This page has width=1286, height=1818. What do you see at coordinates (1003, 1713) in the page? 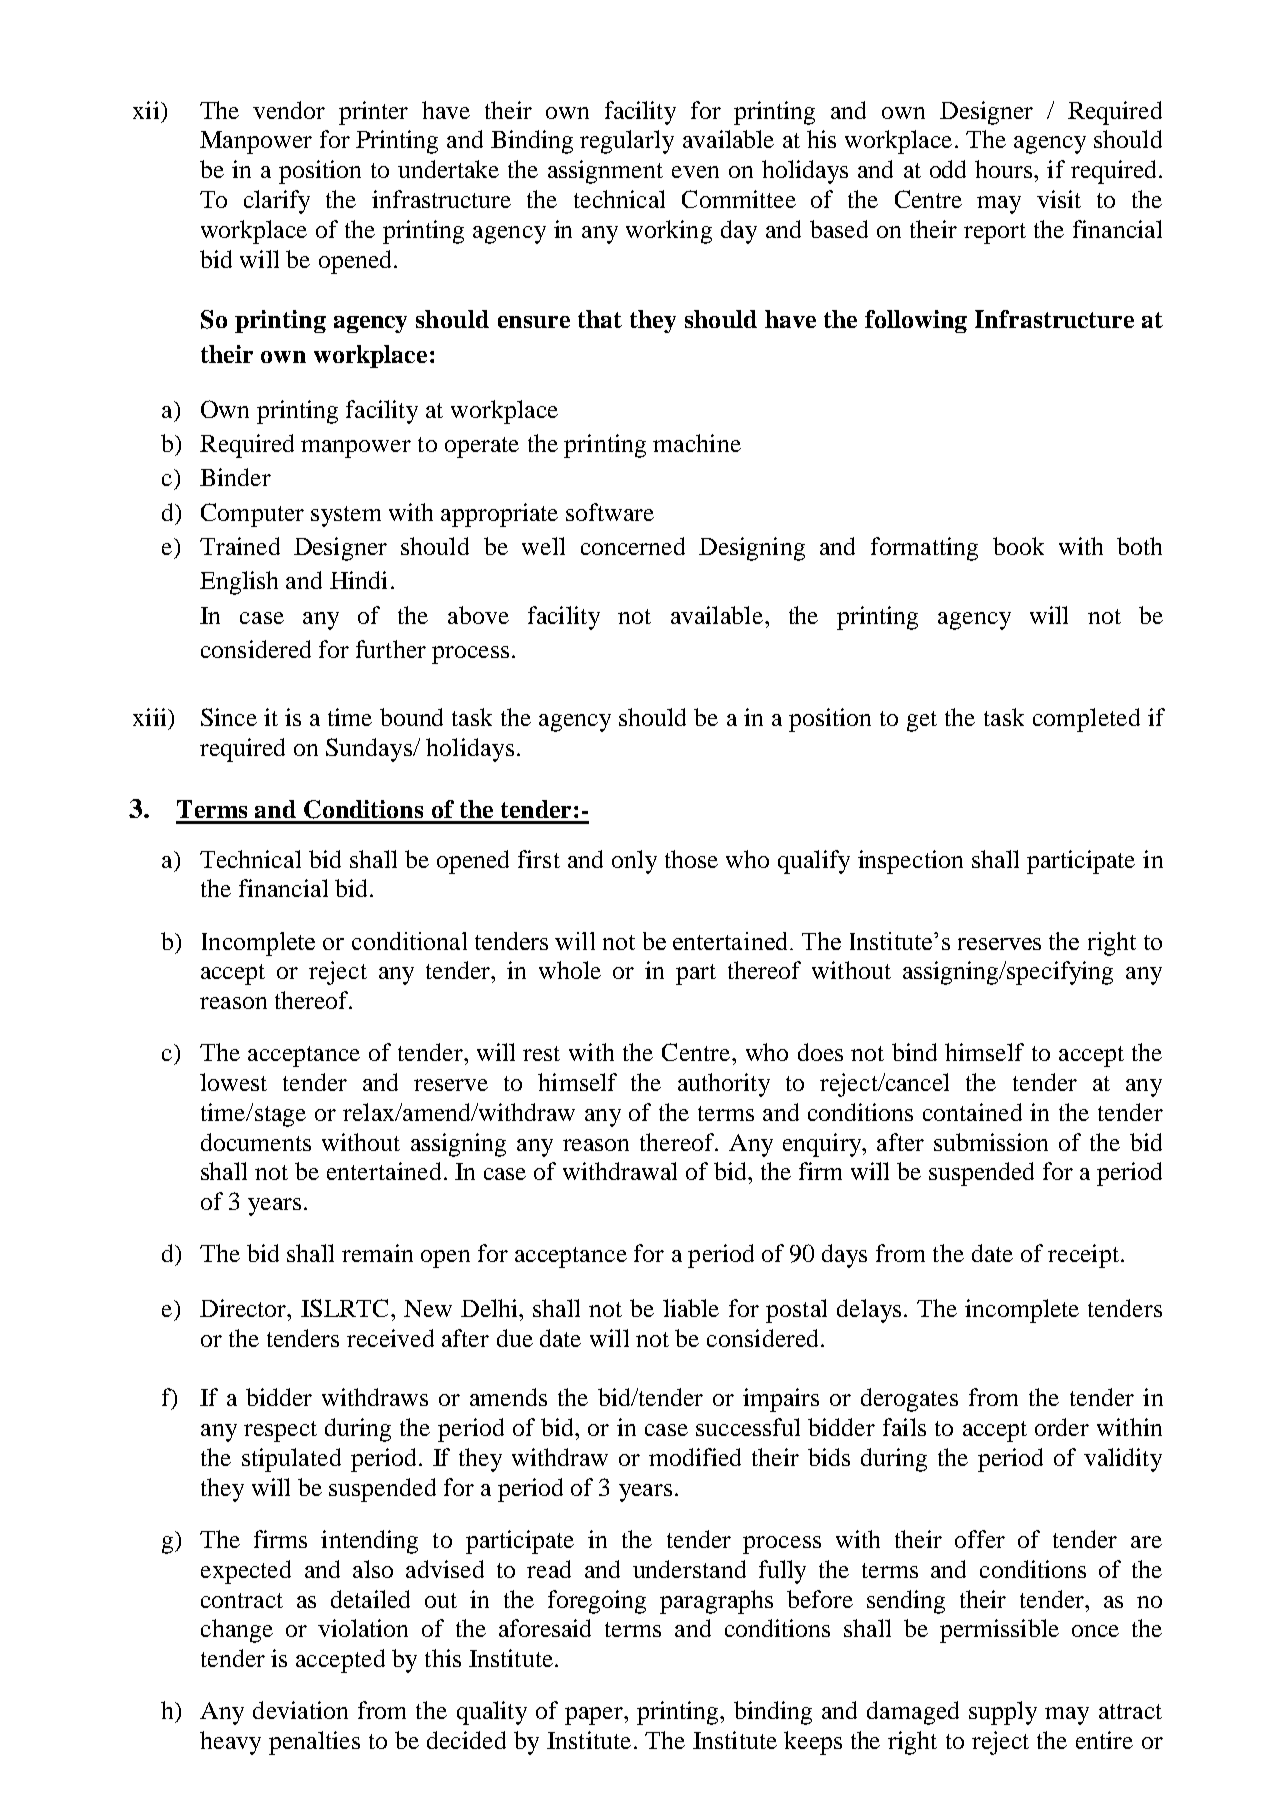
I see `supply` at bounding box center [1003, 1713].
